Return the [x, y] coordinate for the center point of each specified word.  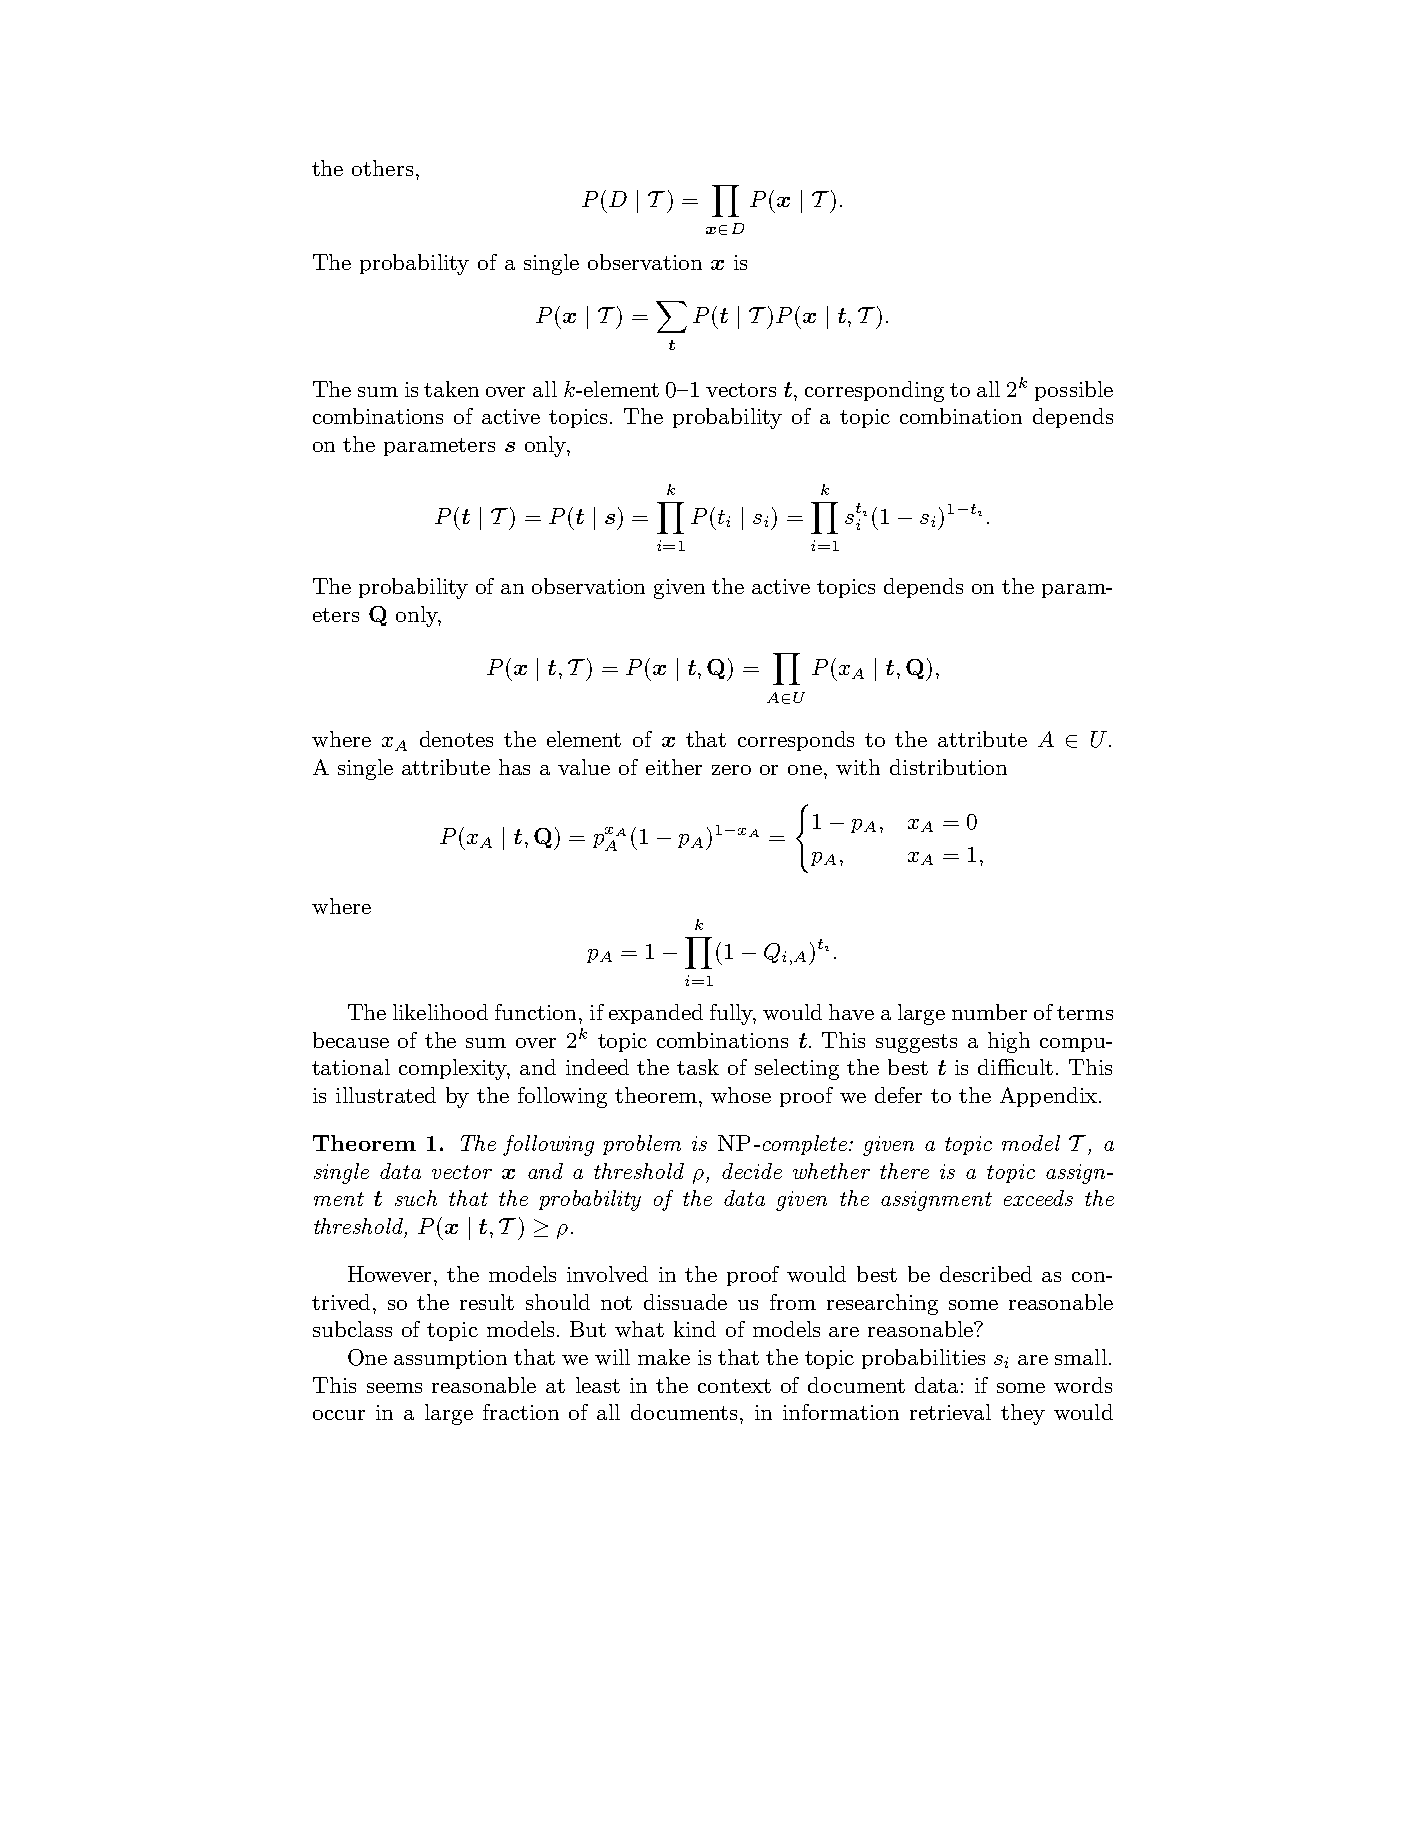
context [734, 1386]
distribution [948, 767]
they [1023, 1414]
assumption [450, 1359]
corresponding [874, 391]
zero [731, 770]
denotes [456, 739]
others [382, 168]
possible [1074, 391]
